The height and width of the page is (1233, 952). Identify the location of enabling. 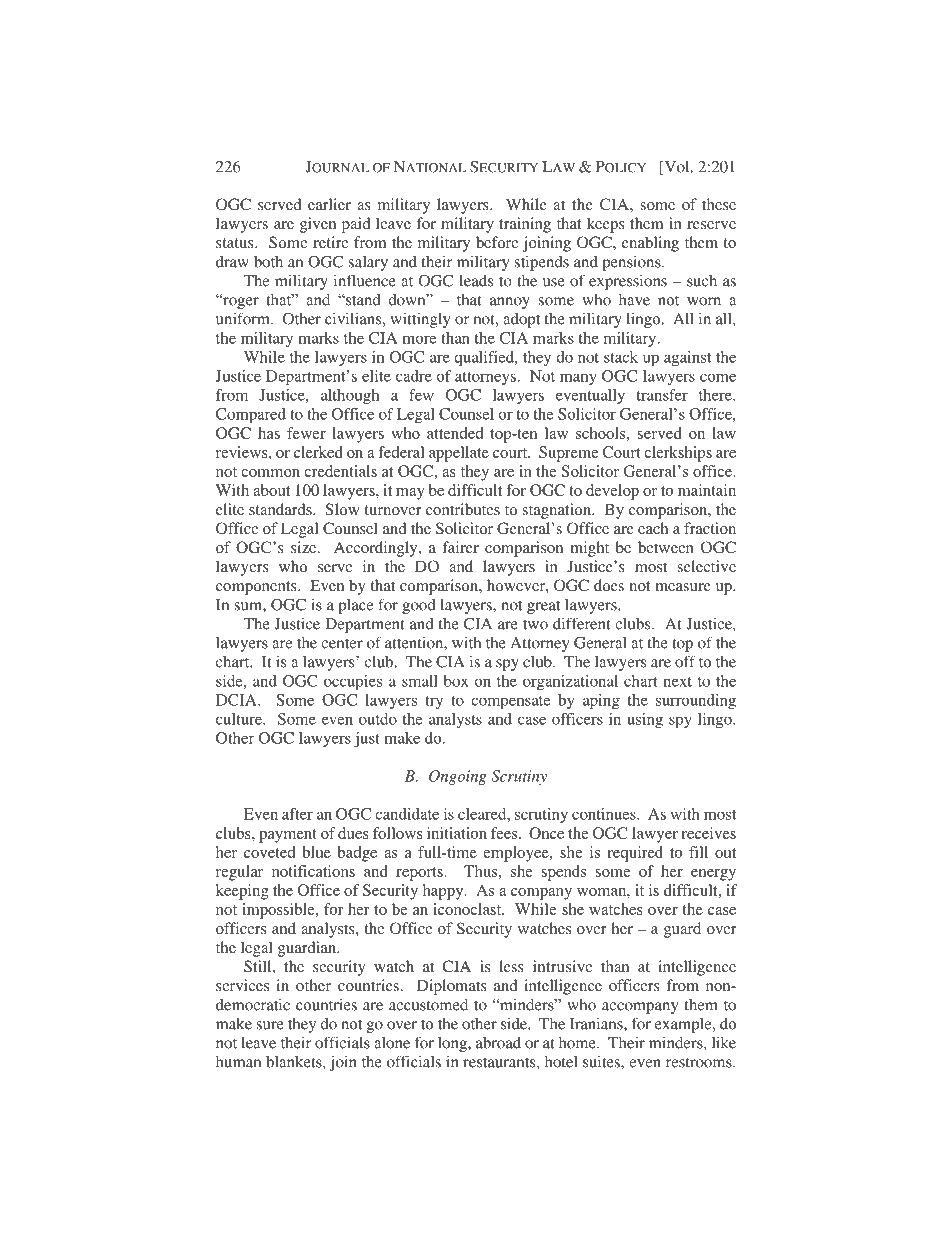
(650, 244).
